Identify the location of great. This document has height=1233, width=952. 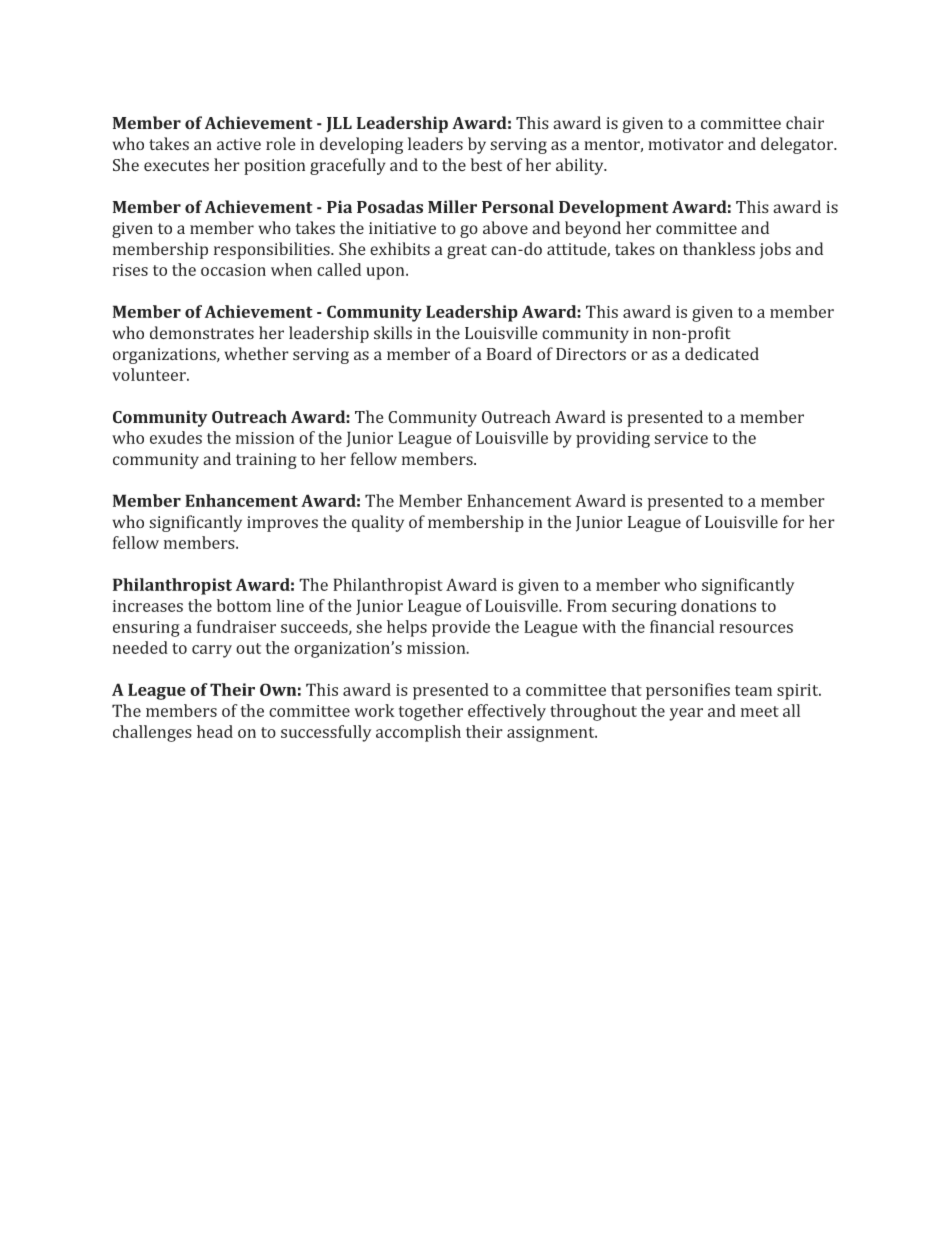
(467, 251).
